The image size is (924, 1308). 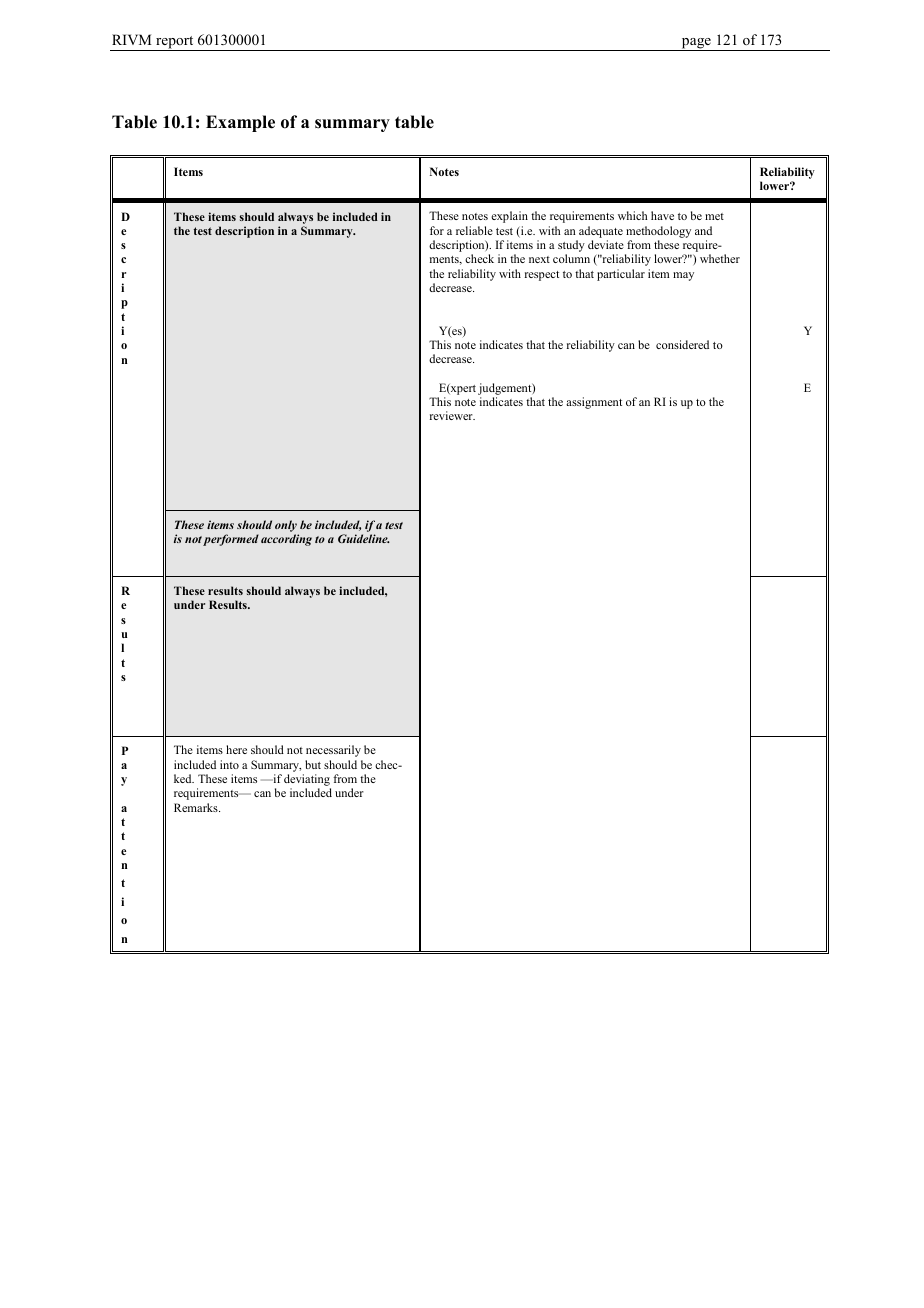 I want to click on but, so click(x=313, y=764).
